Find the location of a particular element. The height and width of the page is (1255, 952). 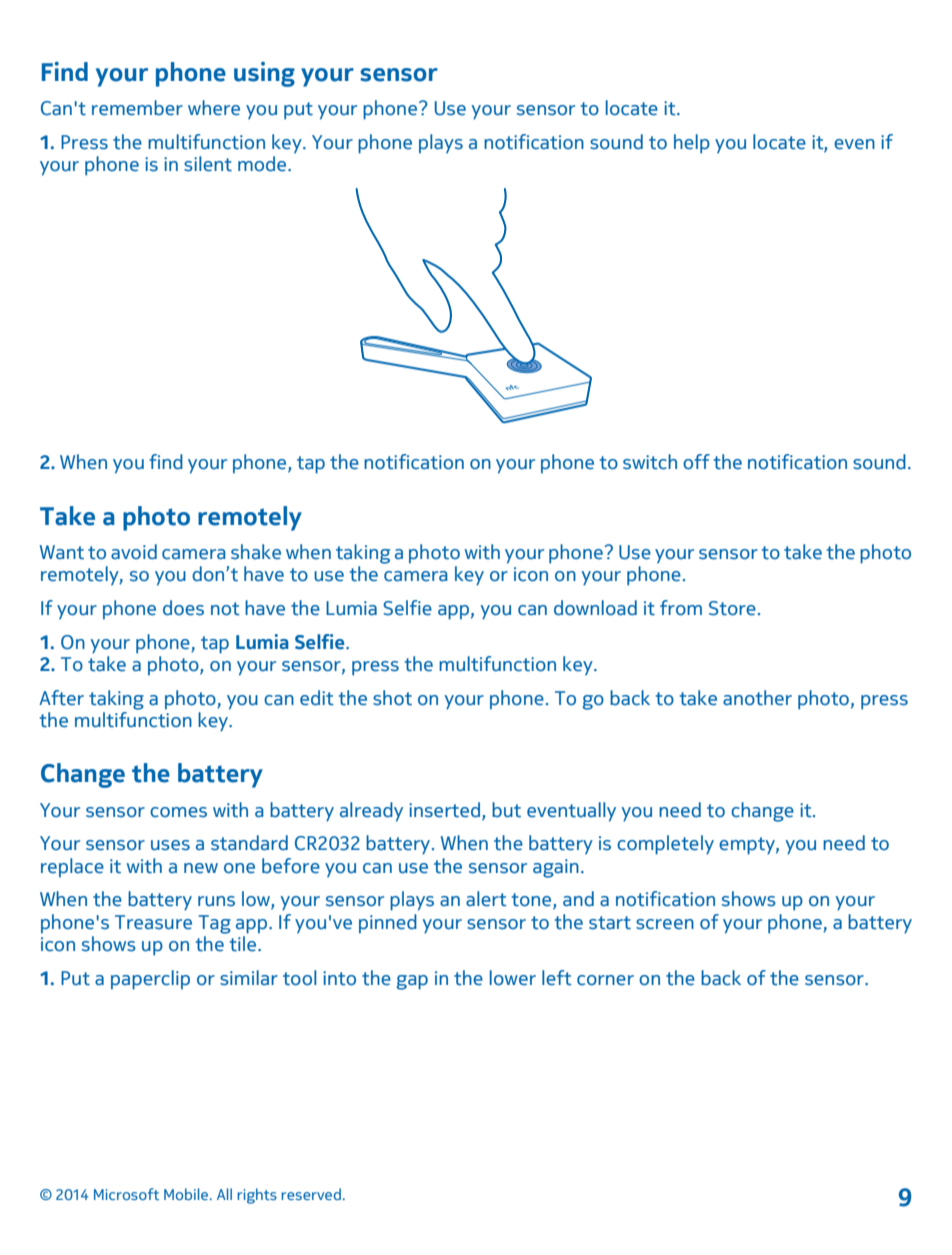

help is located at coordinates (692, 144).
